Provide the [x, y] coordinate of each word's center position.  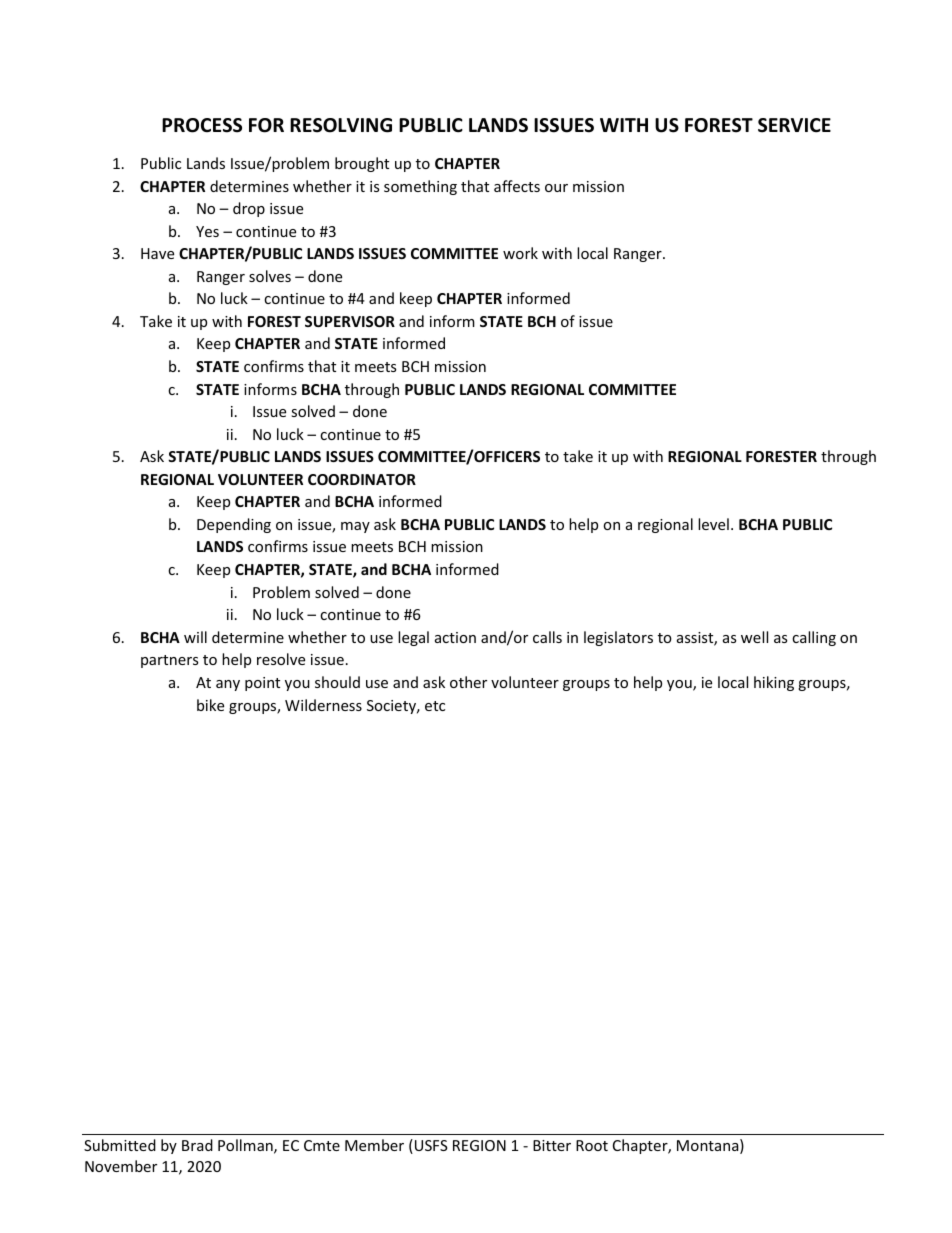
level [713, 524]
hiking [774, 683]
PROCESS [202, 125]
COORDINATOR [362, 479]
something [420, 187]
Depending [234, 525]
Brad [197, 1145]
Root [592, 1145]
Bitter [552, 1145]
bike [210, 705]
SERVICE [794, 125]
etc [435, 706]
